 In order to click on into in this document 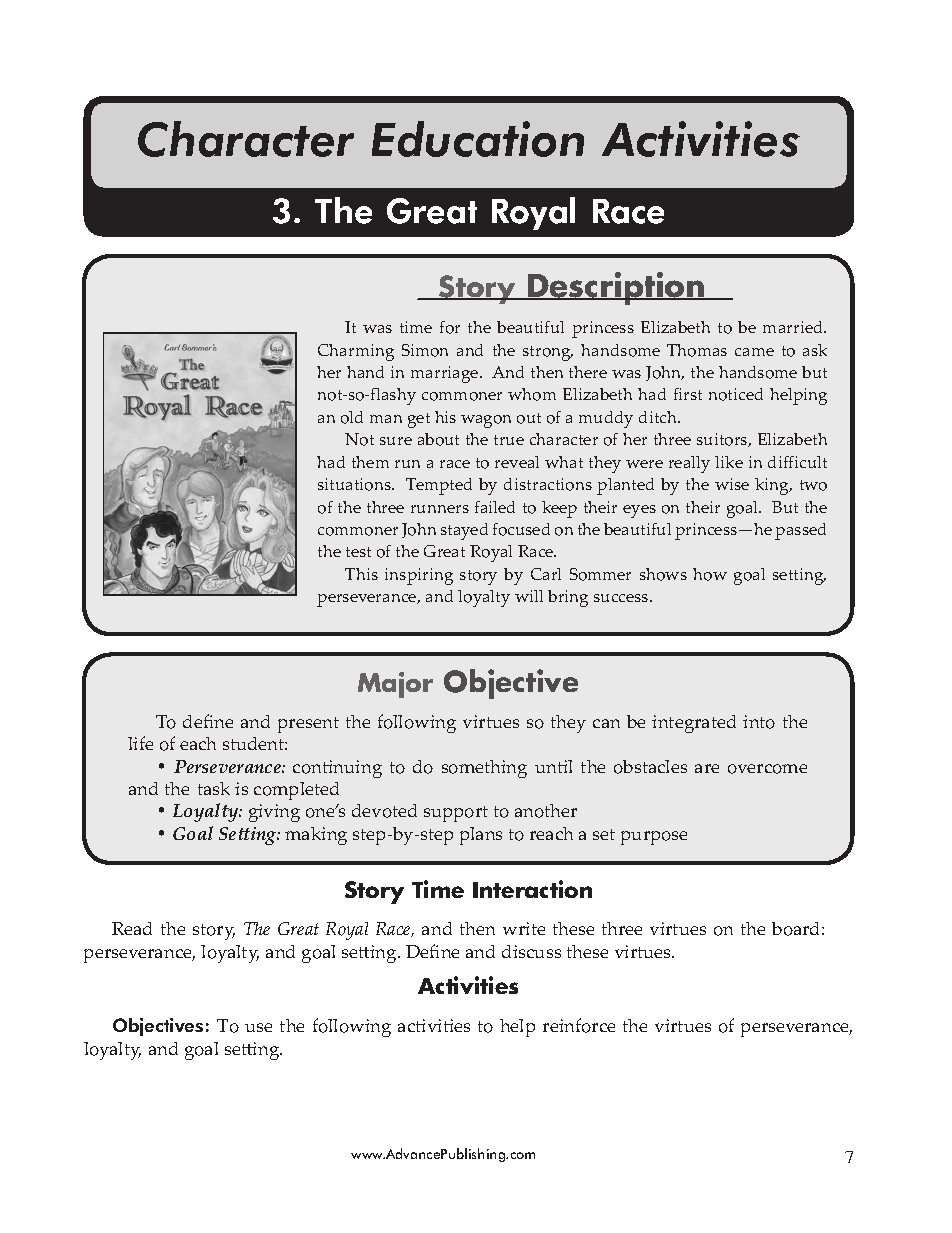, I will do `click(759, 722)`.
